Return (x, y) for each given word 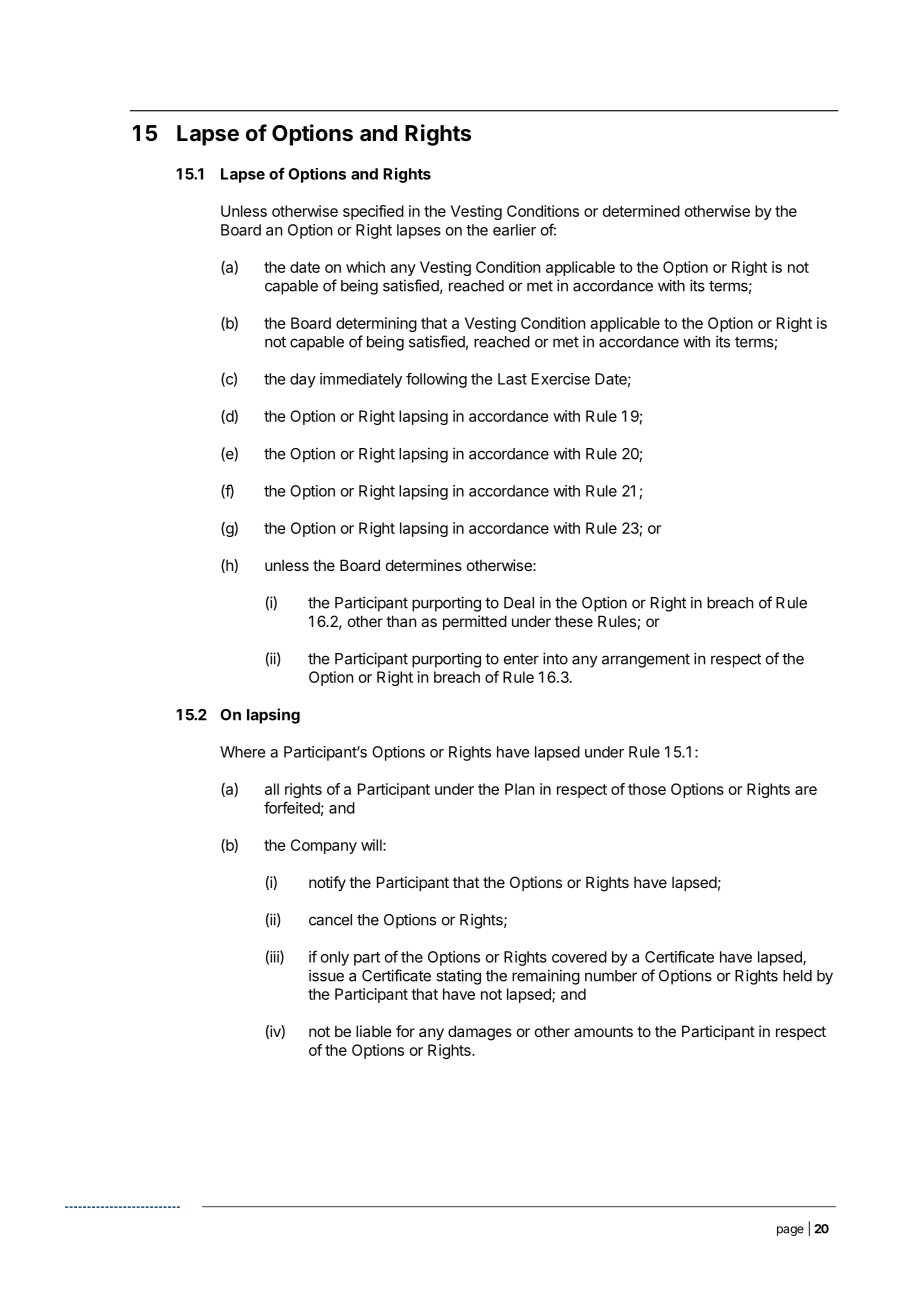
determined (641, 211)
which (365, 267)
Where (242, 752)
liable (374, 1031)
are (806, 790)
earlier (514, 230)
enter (521, 659)
